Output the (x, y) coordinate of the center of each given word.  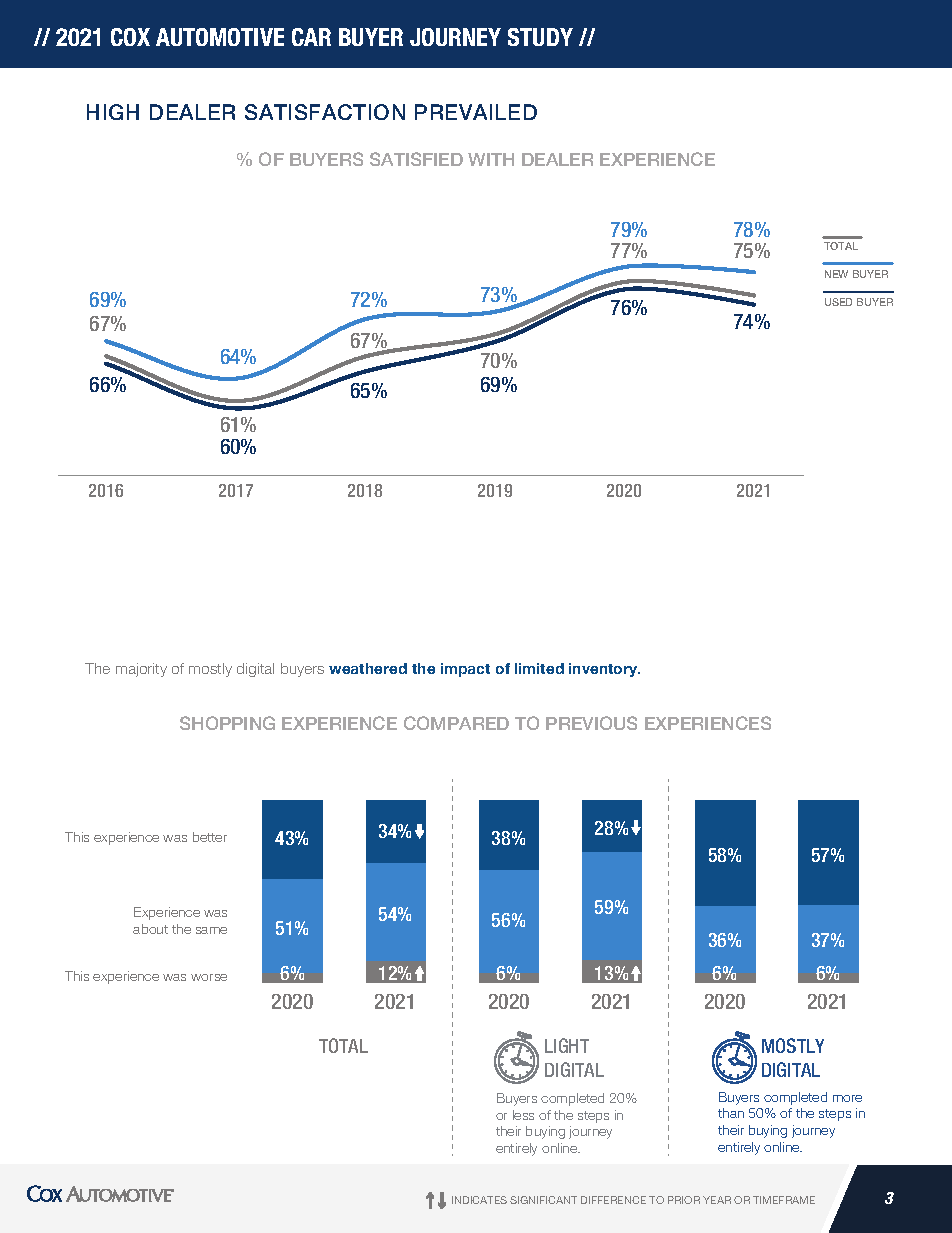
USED (838, 302)
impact (465, 670)
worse (209, 977)
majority (141, 670)
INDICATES (479, 1200)
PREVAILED (476, 112)
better (210, 837)
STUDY (540, 37)
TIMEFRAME (784, 1200)
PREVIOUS (591, 723)
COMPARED (456, 723)
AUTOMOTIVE (220, 37)
